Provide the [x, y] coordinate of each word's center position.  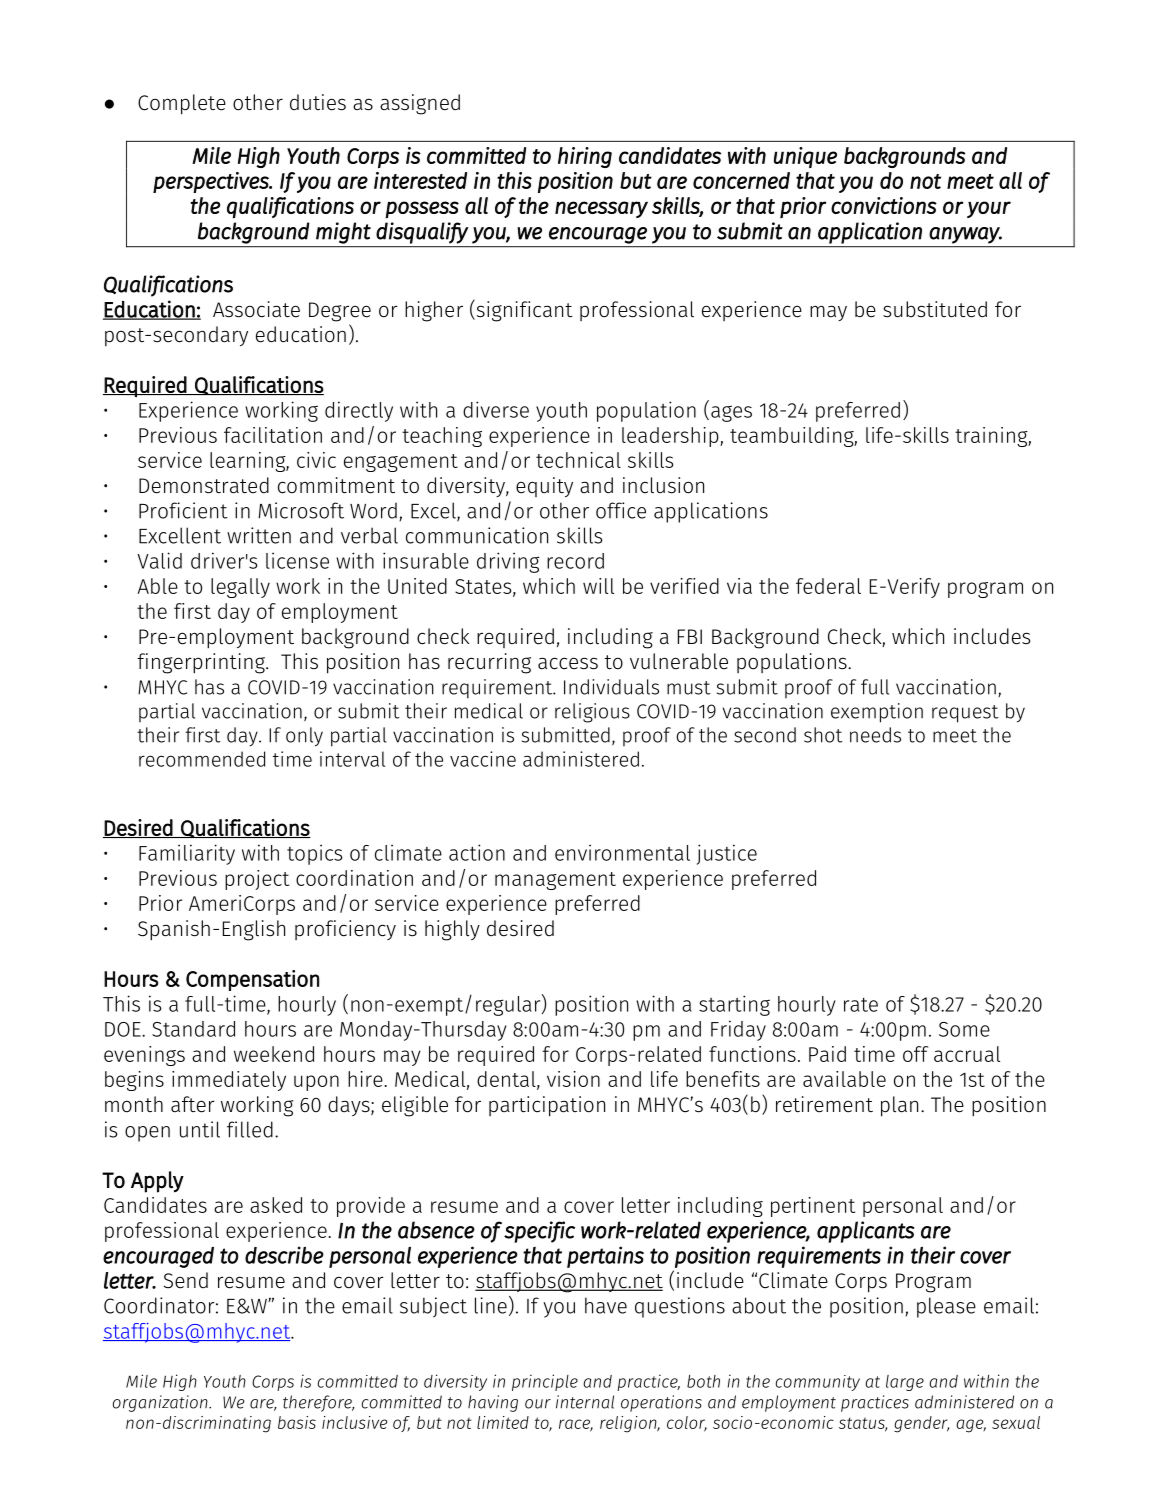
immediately [229, 1081]
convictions [884, 205]
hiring [585, 157]
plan [899, 1106]
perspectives [212, 182]
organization [161, 1403]
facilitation [273, 435]
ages [731, 413]
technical [578, 460]
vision [573, 1079]
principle [545, 1382]
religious [592, 713]
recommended [202, 759]
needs [875, 735]
